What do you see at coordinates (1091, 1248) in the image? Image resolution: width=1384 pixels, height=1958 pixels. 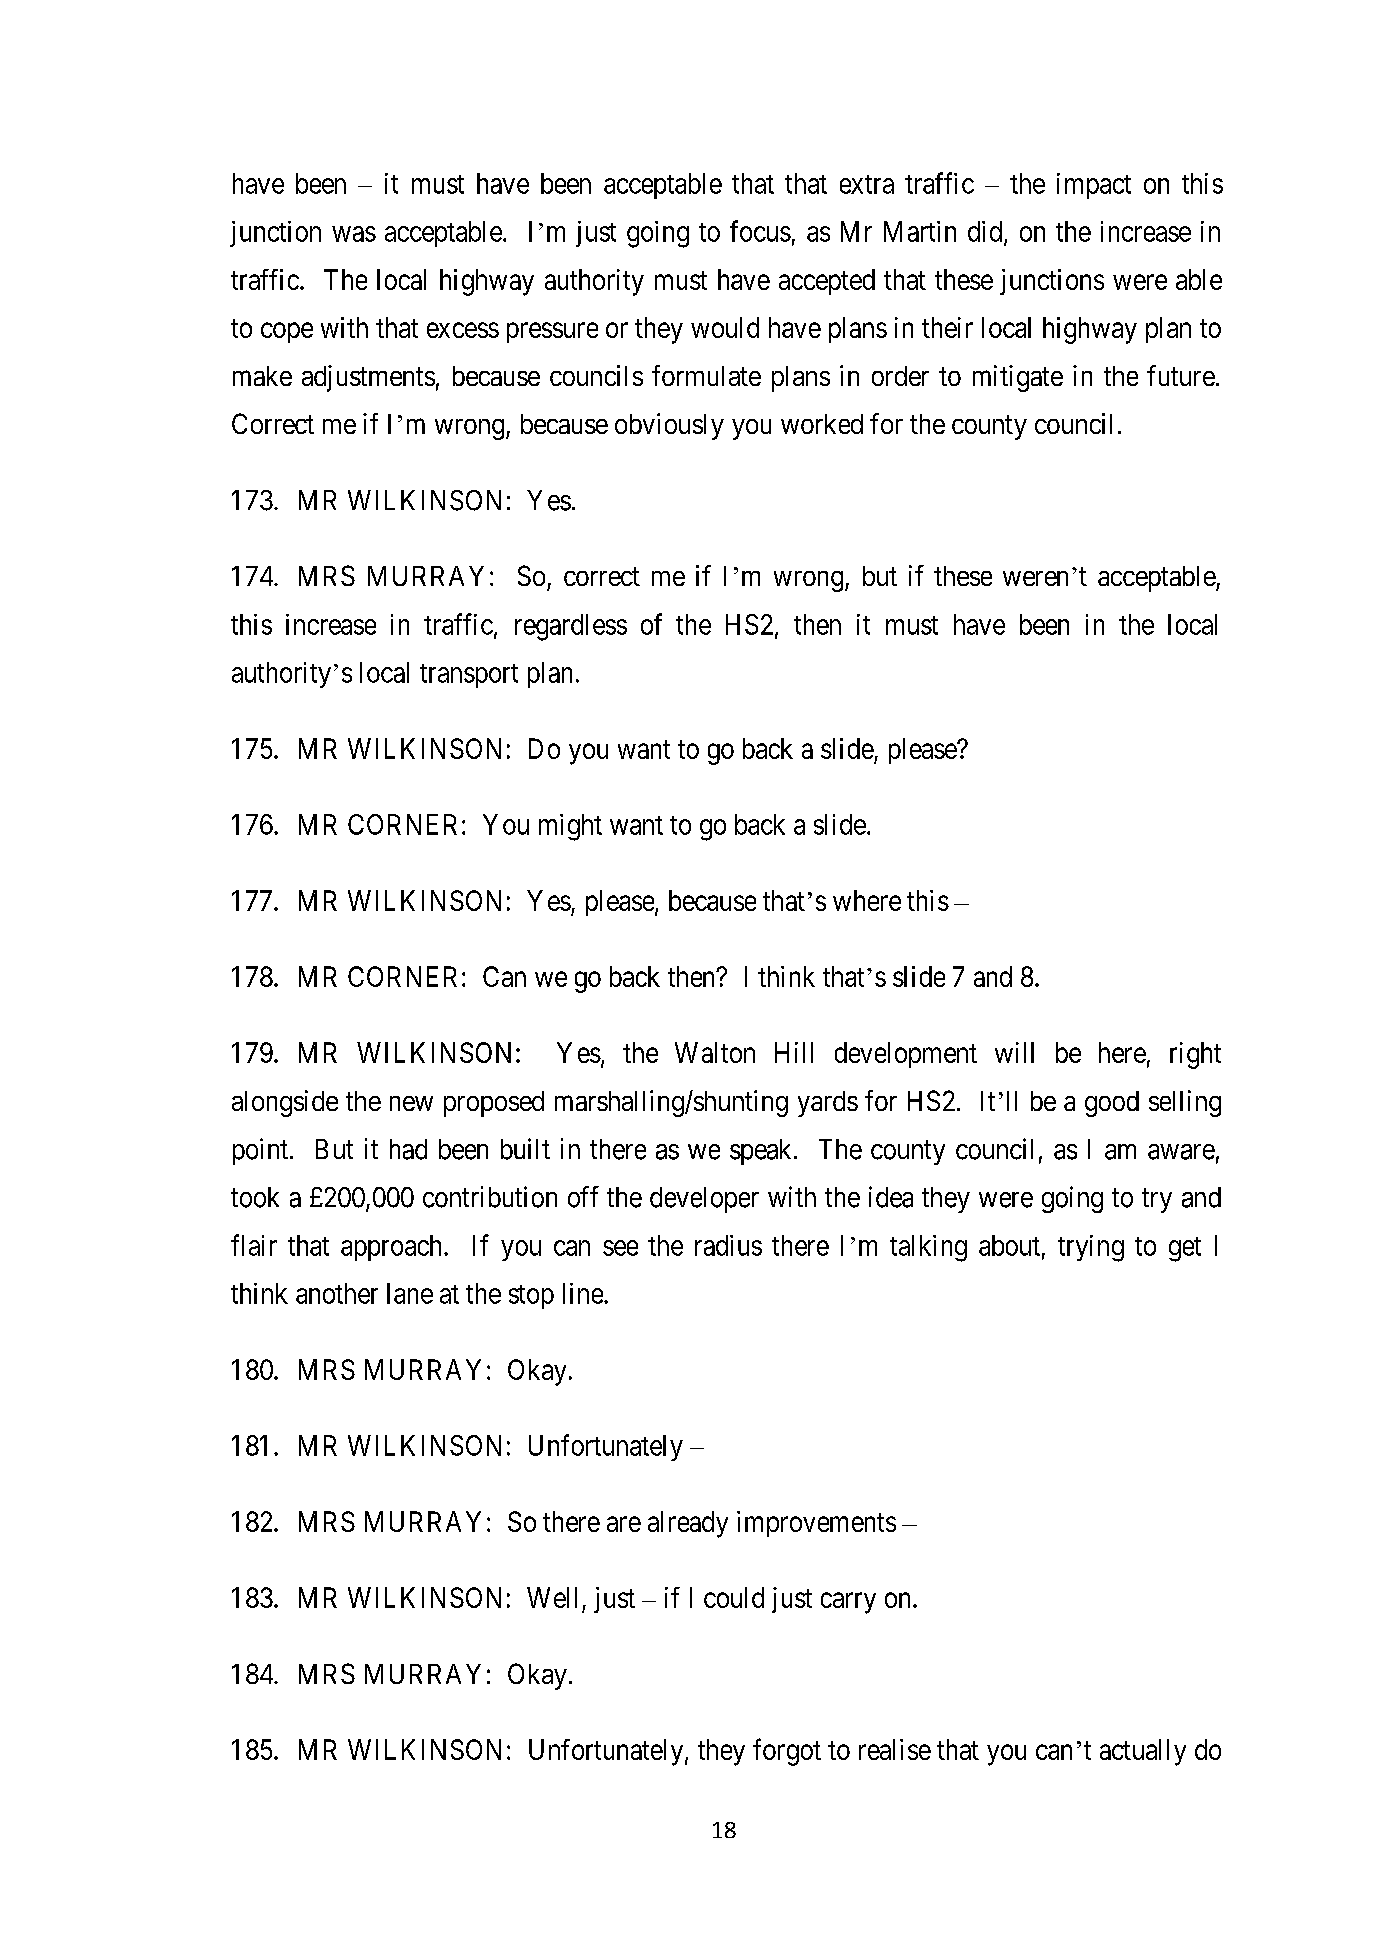 I see `trying` at bounding box center [1091, 1248].
